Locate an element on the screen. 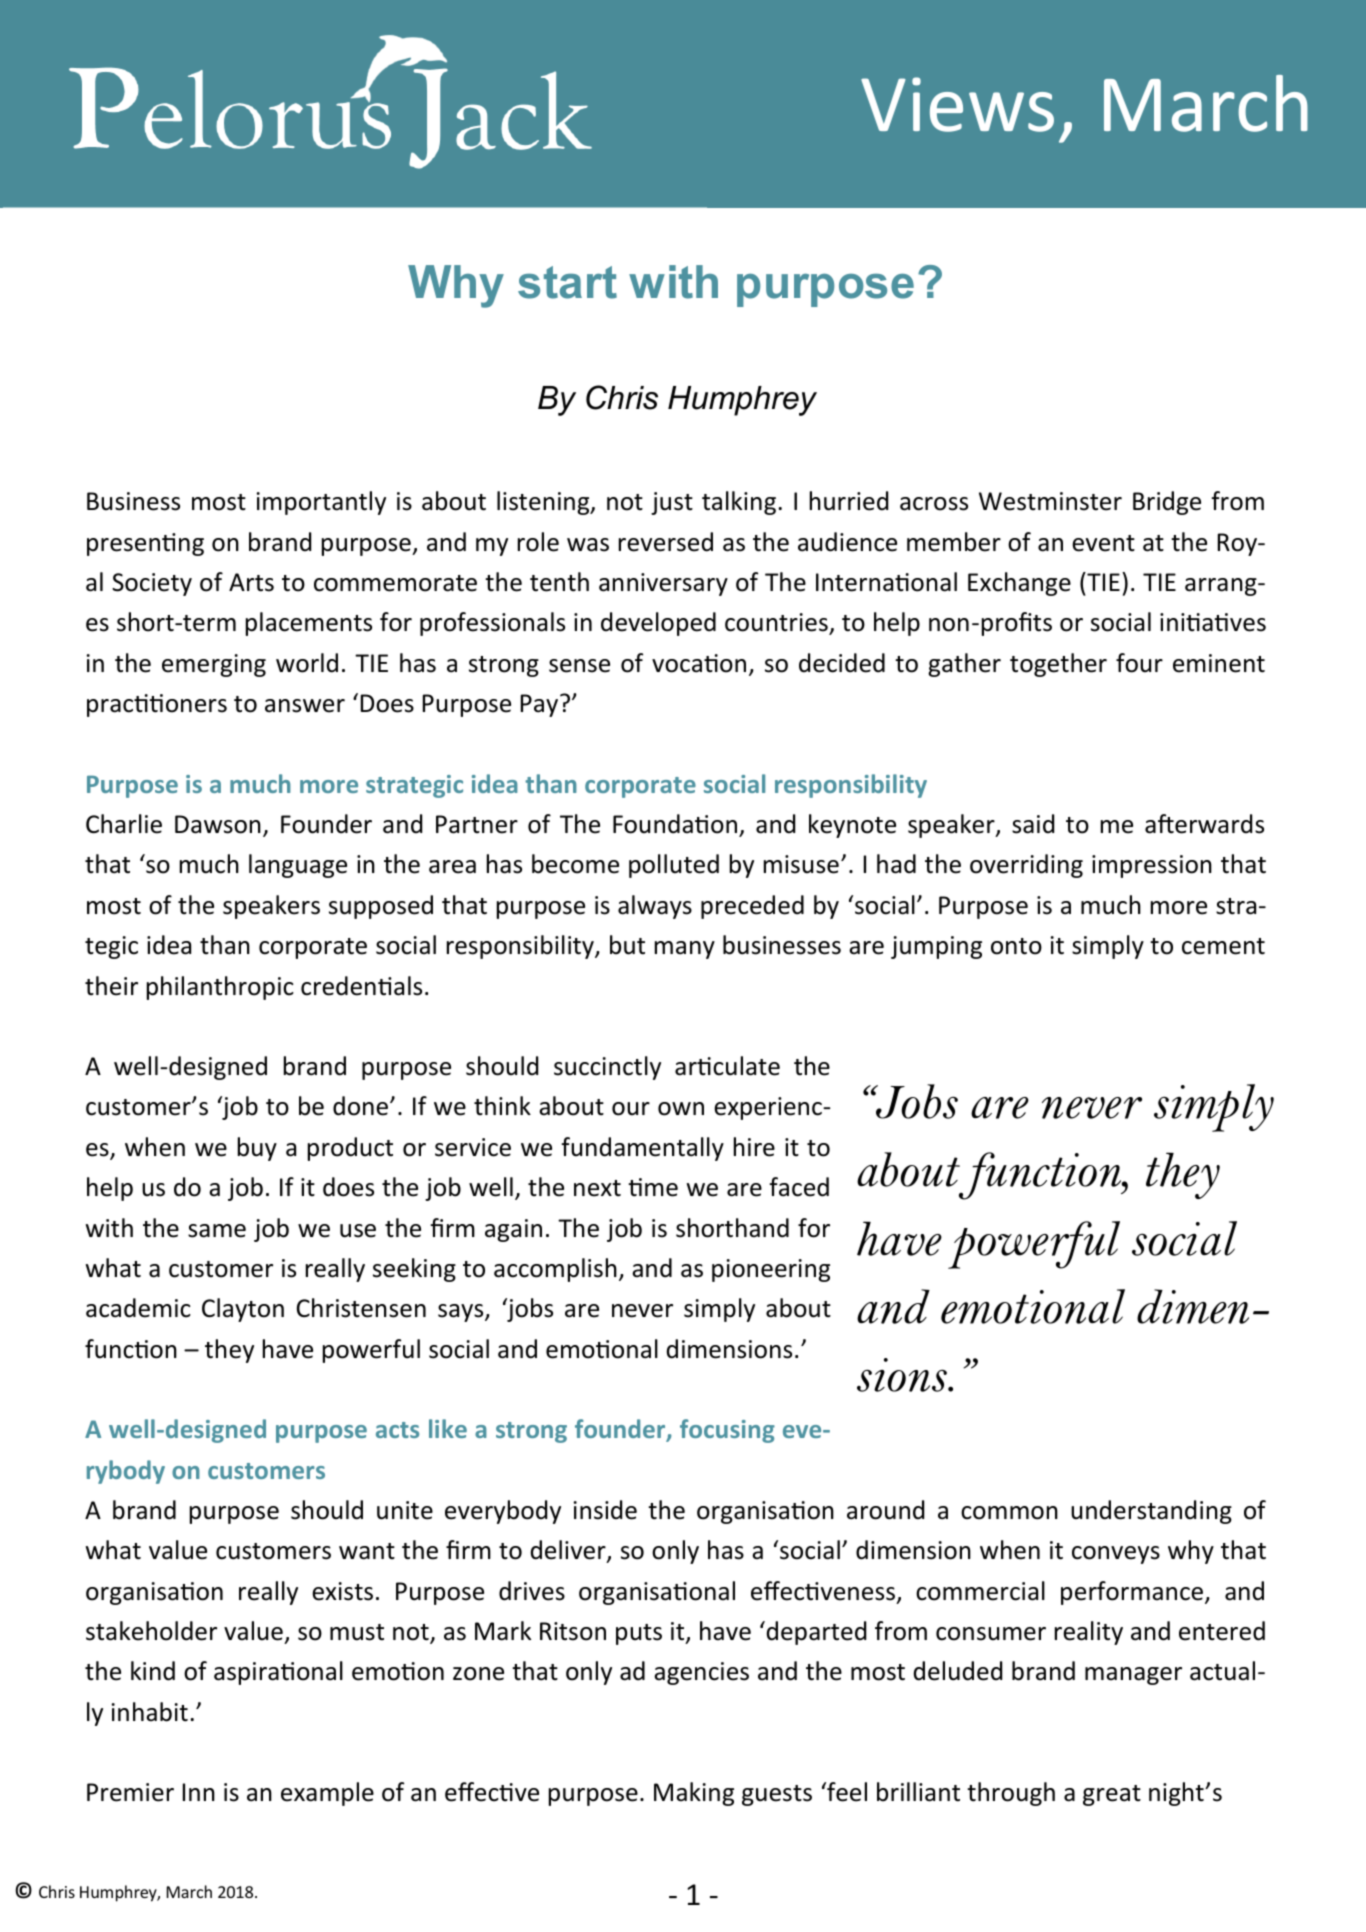 The height and width of the screenshot is (1932, 1366). Making is located at coordinates (694, 1794).
